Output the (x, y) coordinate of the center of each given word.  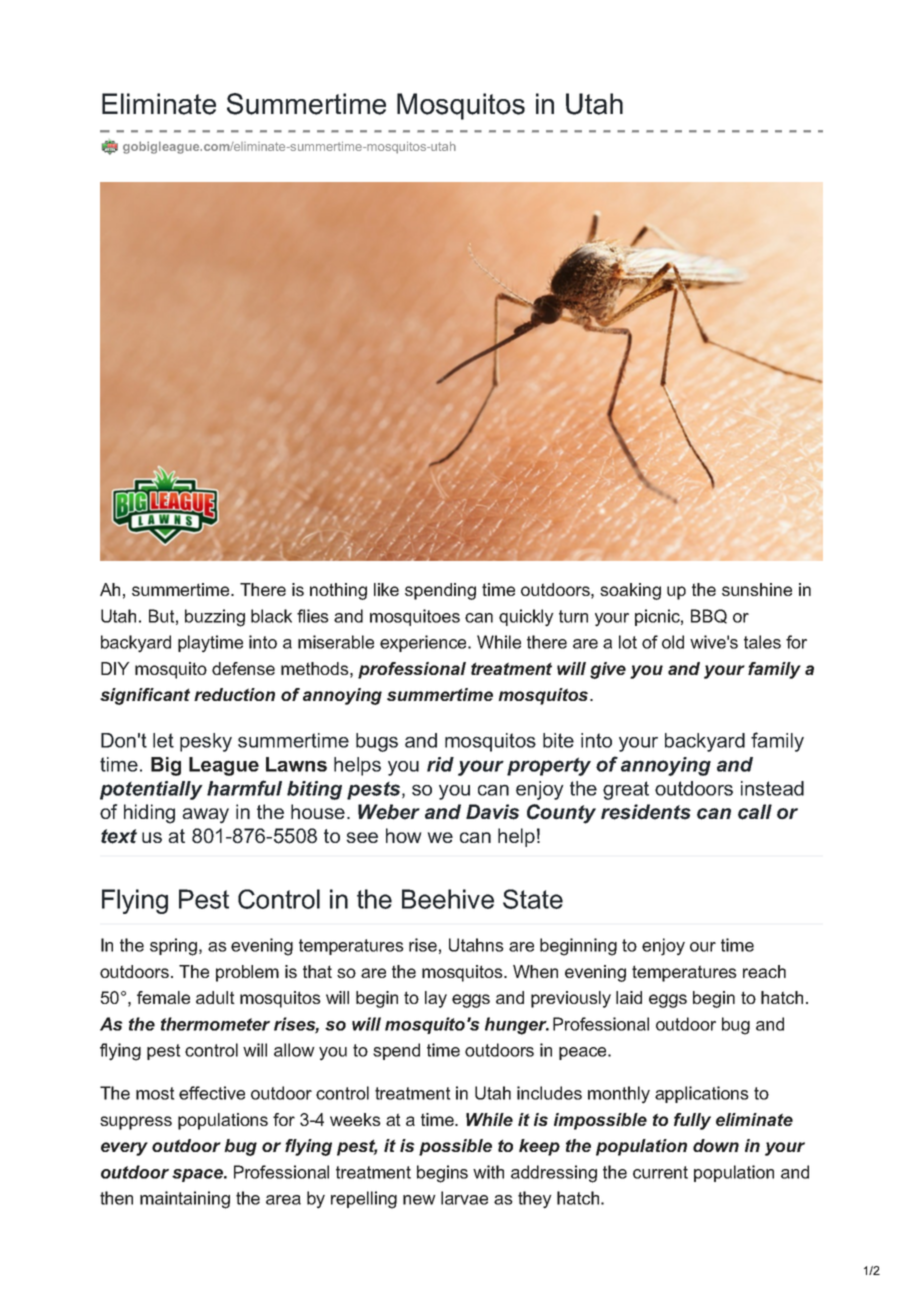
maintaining (185, 1200)
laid (629, 997)
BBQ (709, 616)
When (535, 971)
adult (215, 997)
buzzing (215, 618)
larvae (464, 1198)
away (205, 816)
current (660, 1172)
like (386, 589)
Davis (492, 812)
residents (646, 812)
